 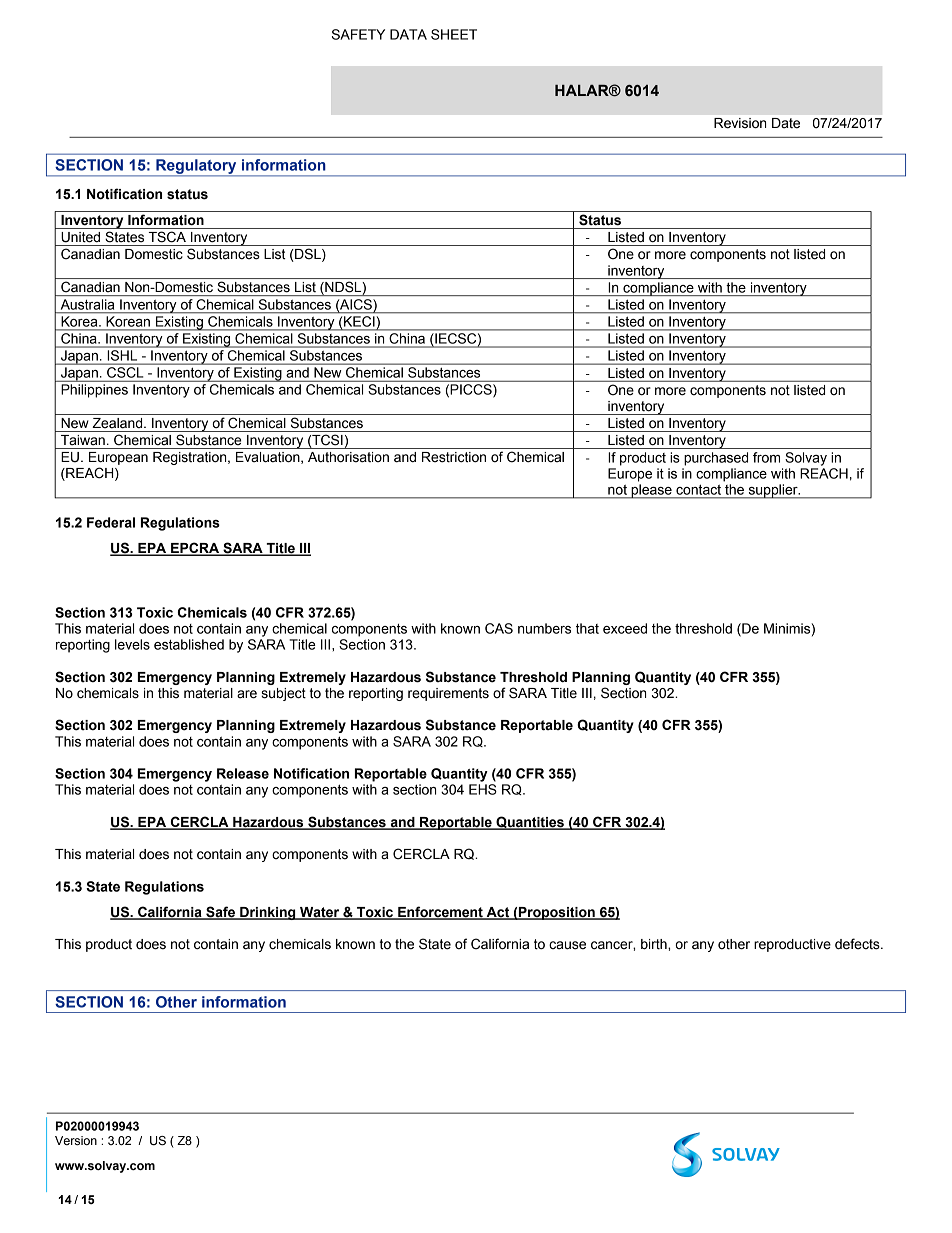 What do you see at coordinates (567, 945) in the screenshot?
I see `cause` at bounding box center [567, 945].
